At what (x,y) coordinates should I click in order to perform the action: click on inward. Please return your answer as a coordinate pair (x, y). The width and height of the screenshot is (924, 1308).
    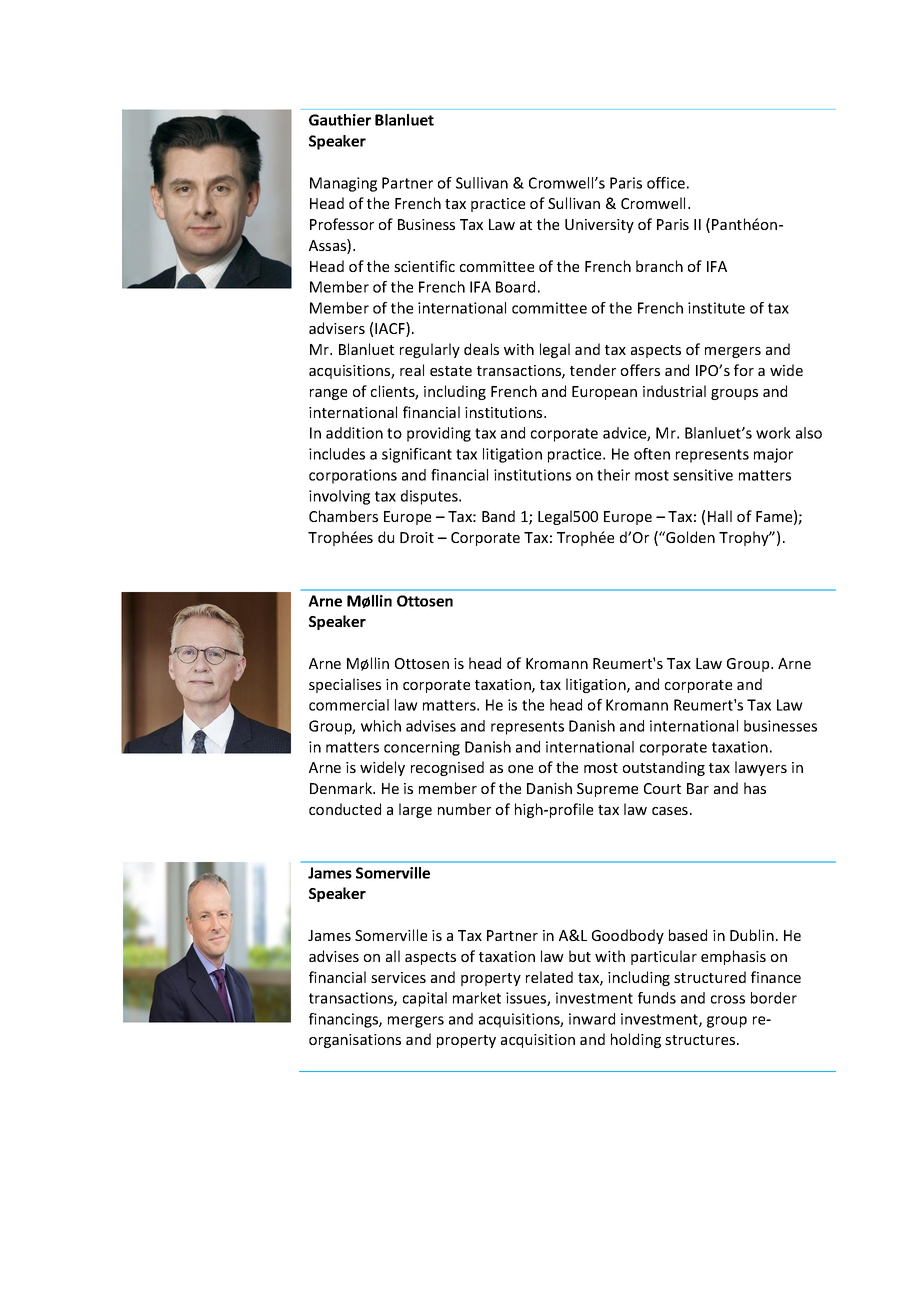
    Looking at the image, I should click on (592, 1019).
